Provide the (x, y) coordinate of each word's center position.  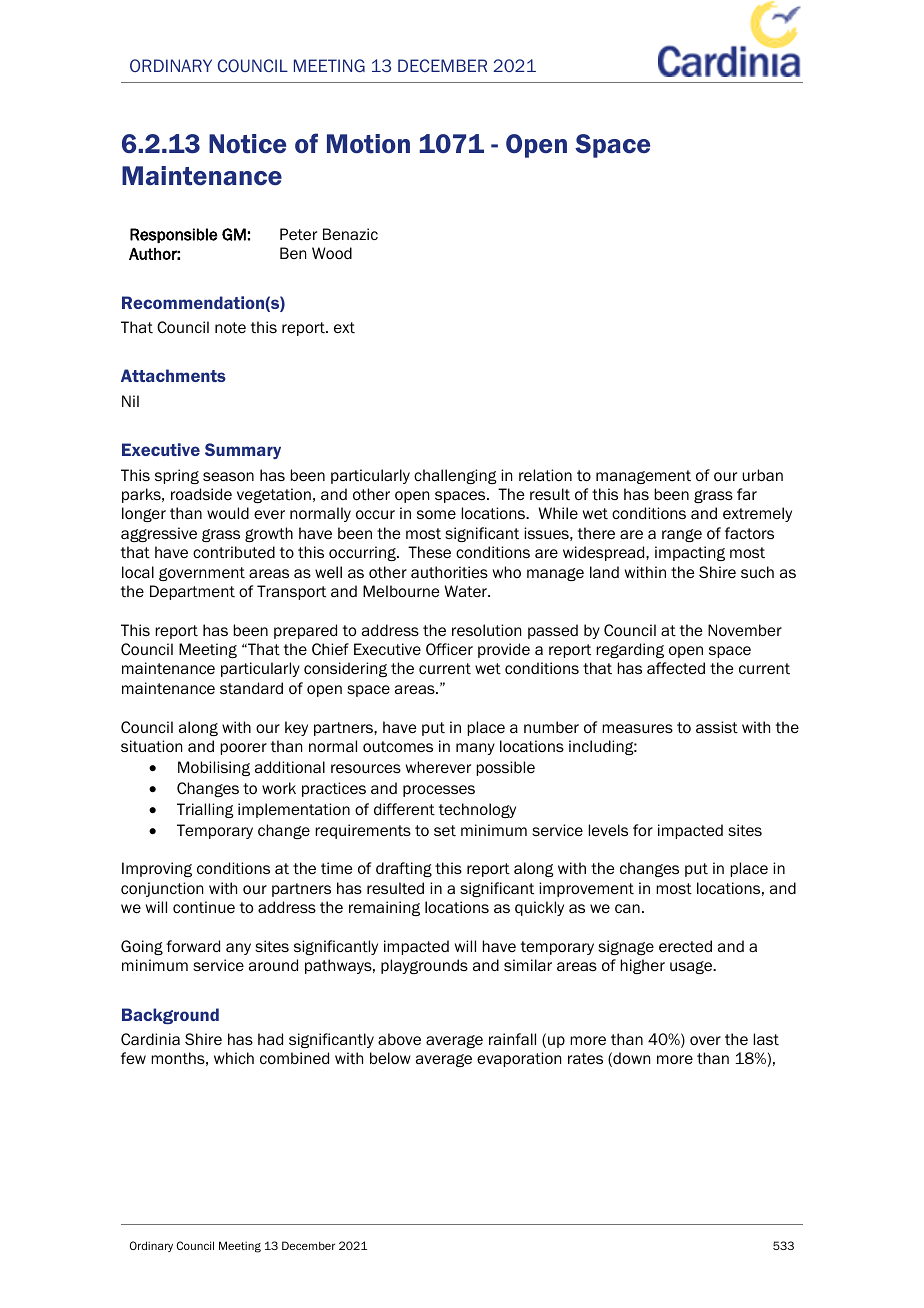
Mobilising (214, 768)
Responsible (173, 235)
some (436, 514)
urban (762, 475)
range (682, 535)
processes (439, 791)
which (234, 1058)
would (228, 513)
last (766, 1039)
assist (717, 727)
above (399, 1039)
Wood (332, 253)
